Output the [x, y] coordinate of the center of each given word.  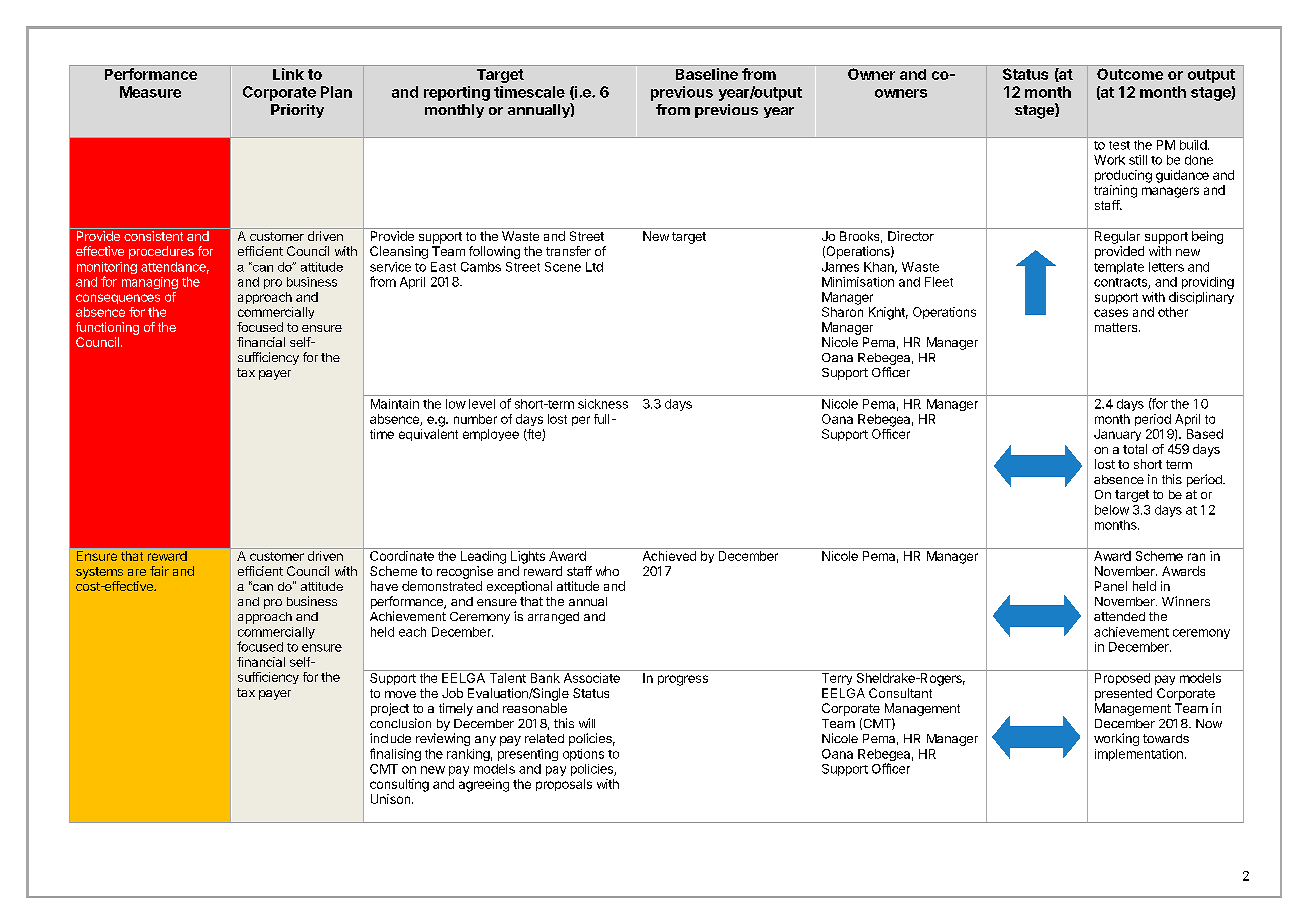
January [1117, 435]
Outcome [1130, 74]
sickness [603, 404]
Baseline [707, 74]
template [1119, 268]
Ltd [594, 267]
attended [1119, 616]
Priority [297, 111]
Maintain [395, 404]
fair [159, 571]
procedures [161, 252]
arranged [553, 618]
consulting [399, 785]
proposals [564, 785]
